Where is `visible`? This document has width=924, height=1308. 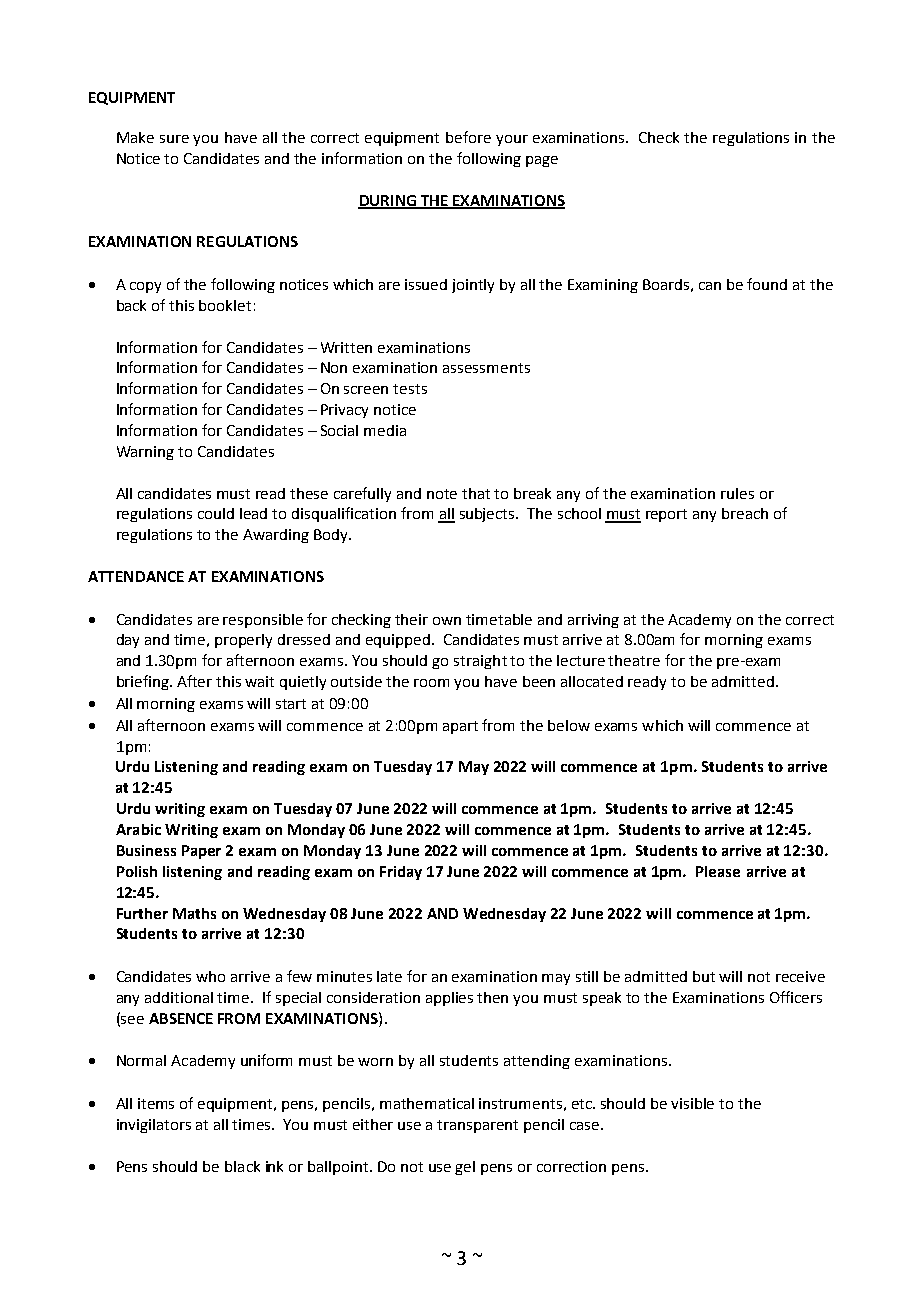 visible is located at coordinates (692, 1103).
